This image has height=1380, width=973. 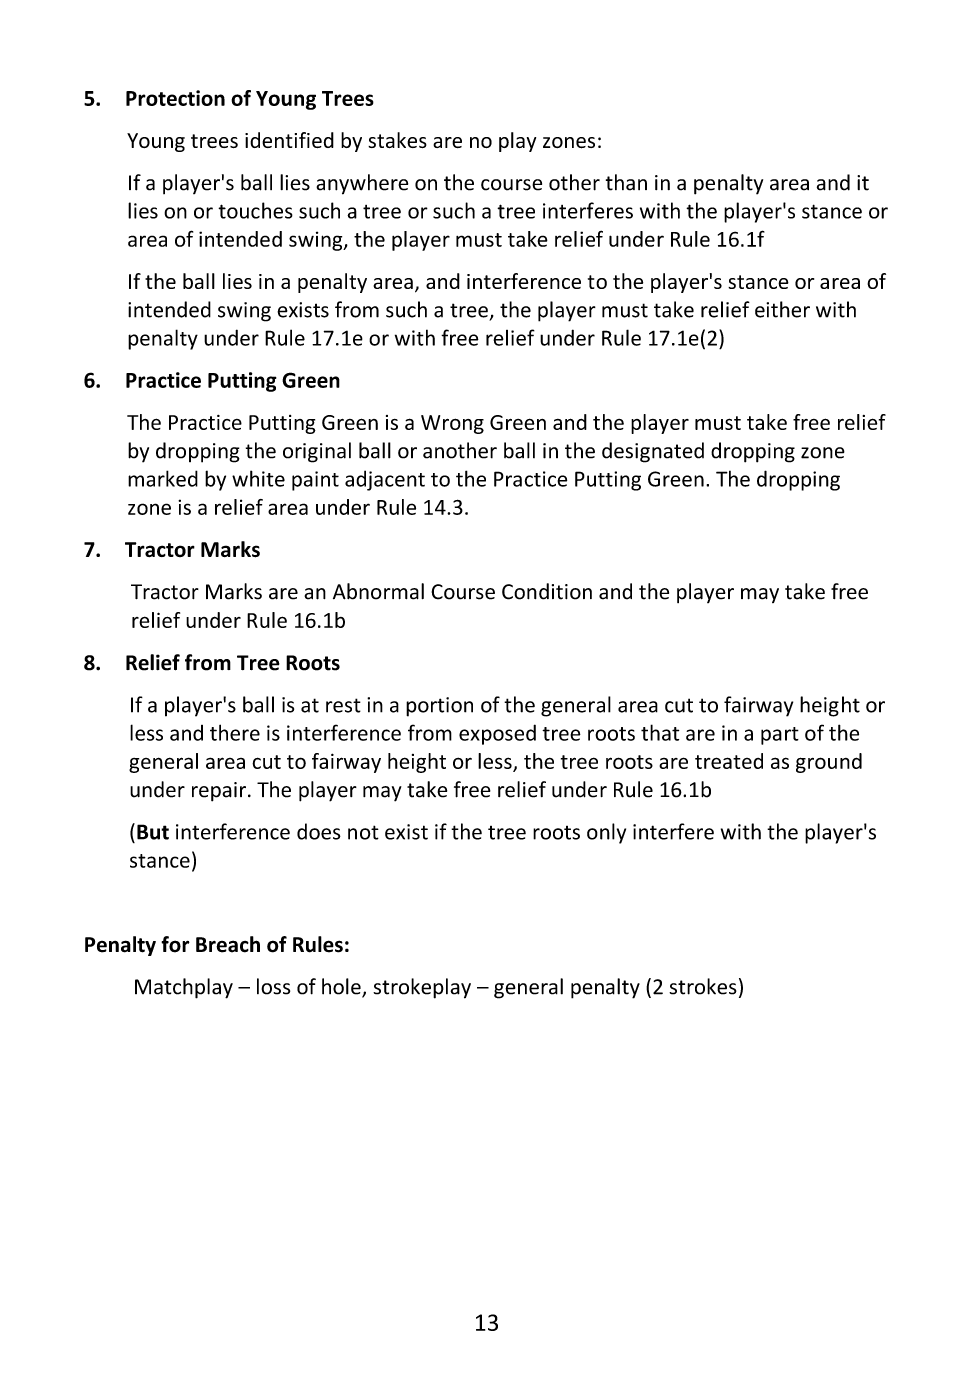 What do you see at coordinates (626, 182) in the image?
I see `than` at bounding box center [626, 182].
